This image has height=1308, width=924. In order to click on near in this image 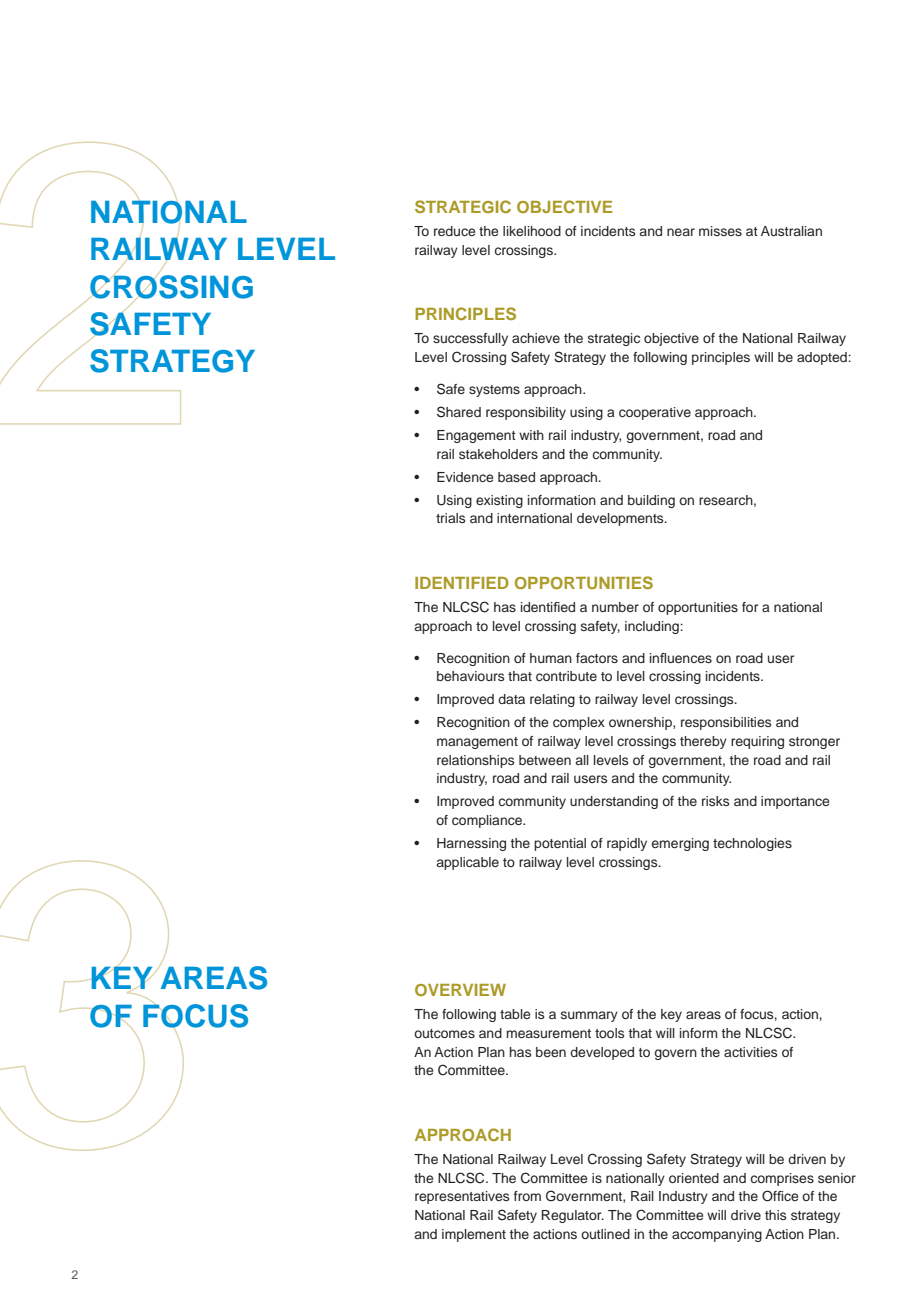, I will do `click(681, 232)`.
